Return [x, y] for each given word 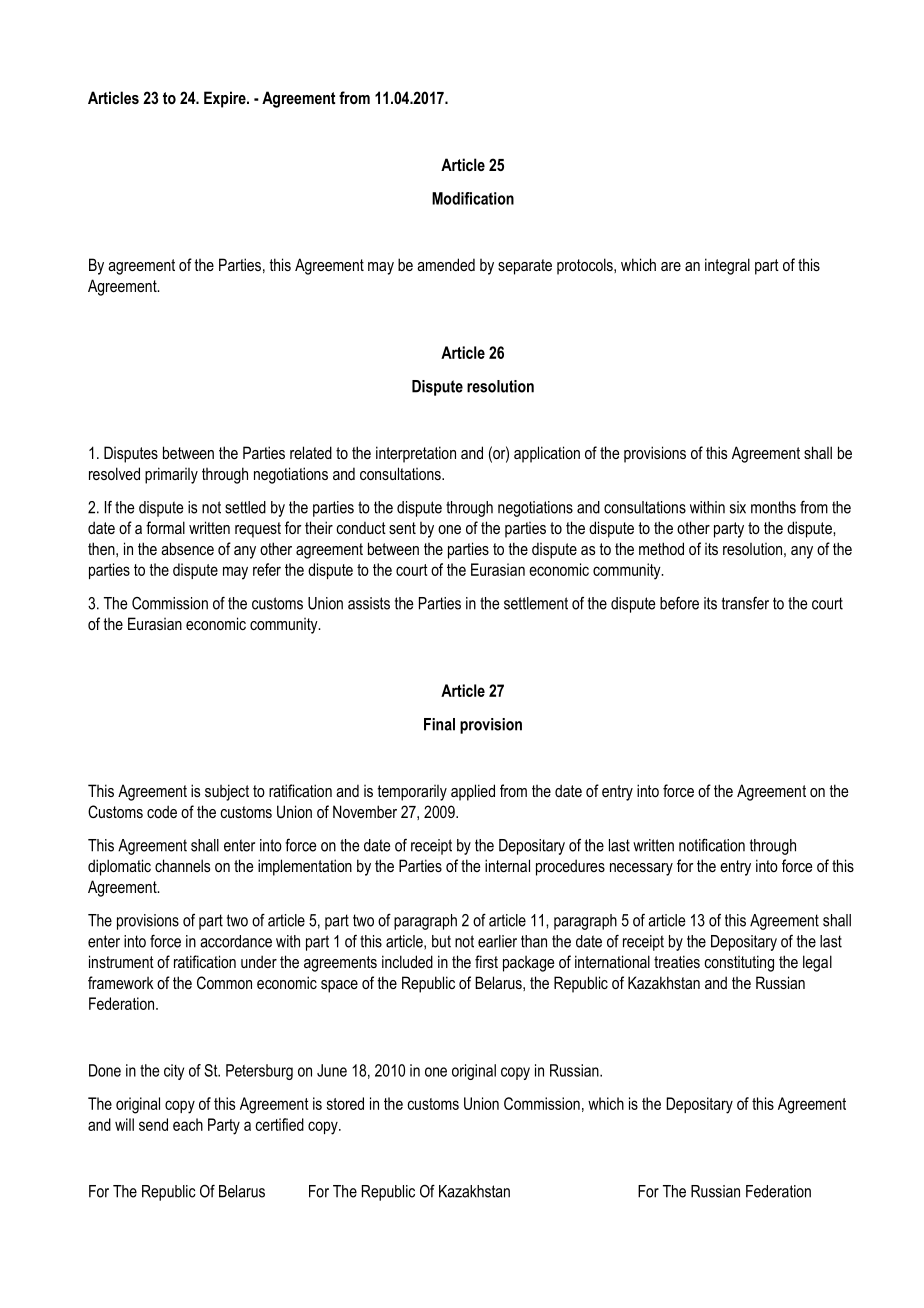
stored [345, 1103]
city [174, 1072]
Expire [226, 99]
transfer [745, 603]
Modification [473, 198]
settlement [536, 603]
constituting [739, 963]
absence [187, 548]
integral [727, 266]
